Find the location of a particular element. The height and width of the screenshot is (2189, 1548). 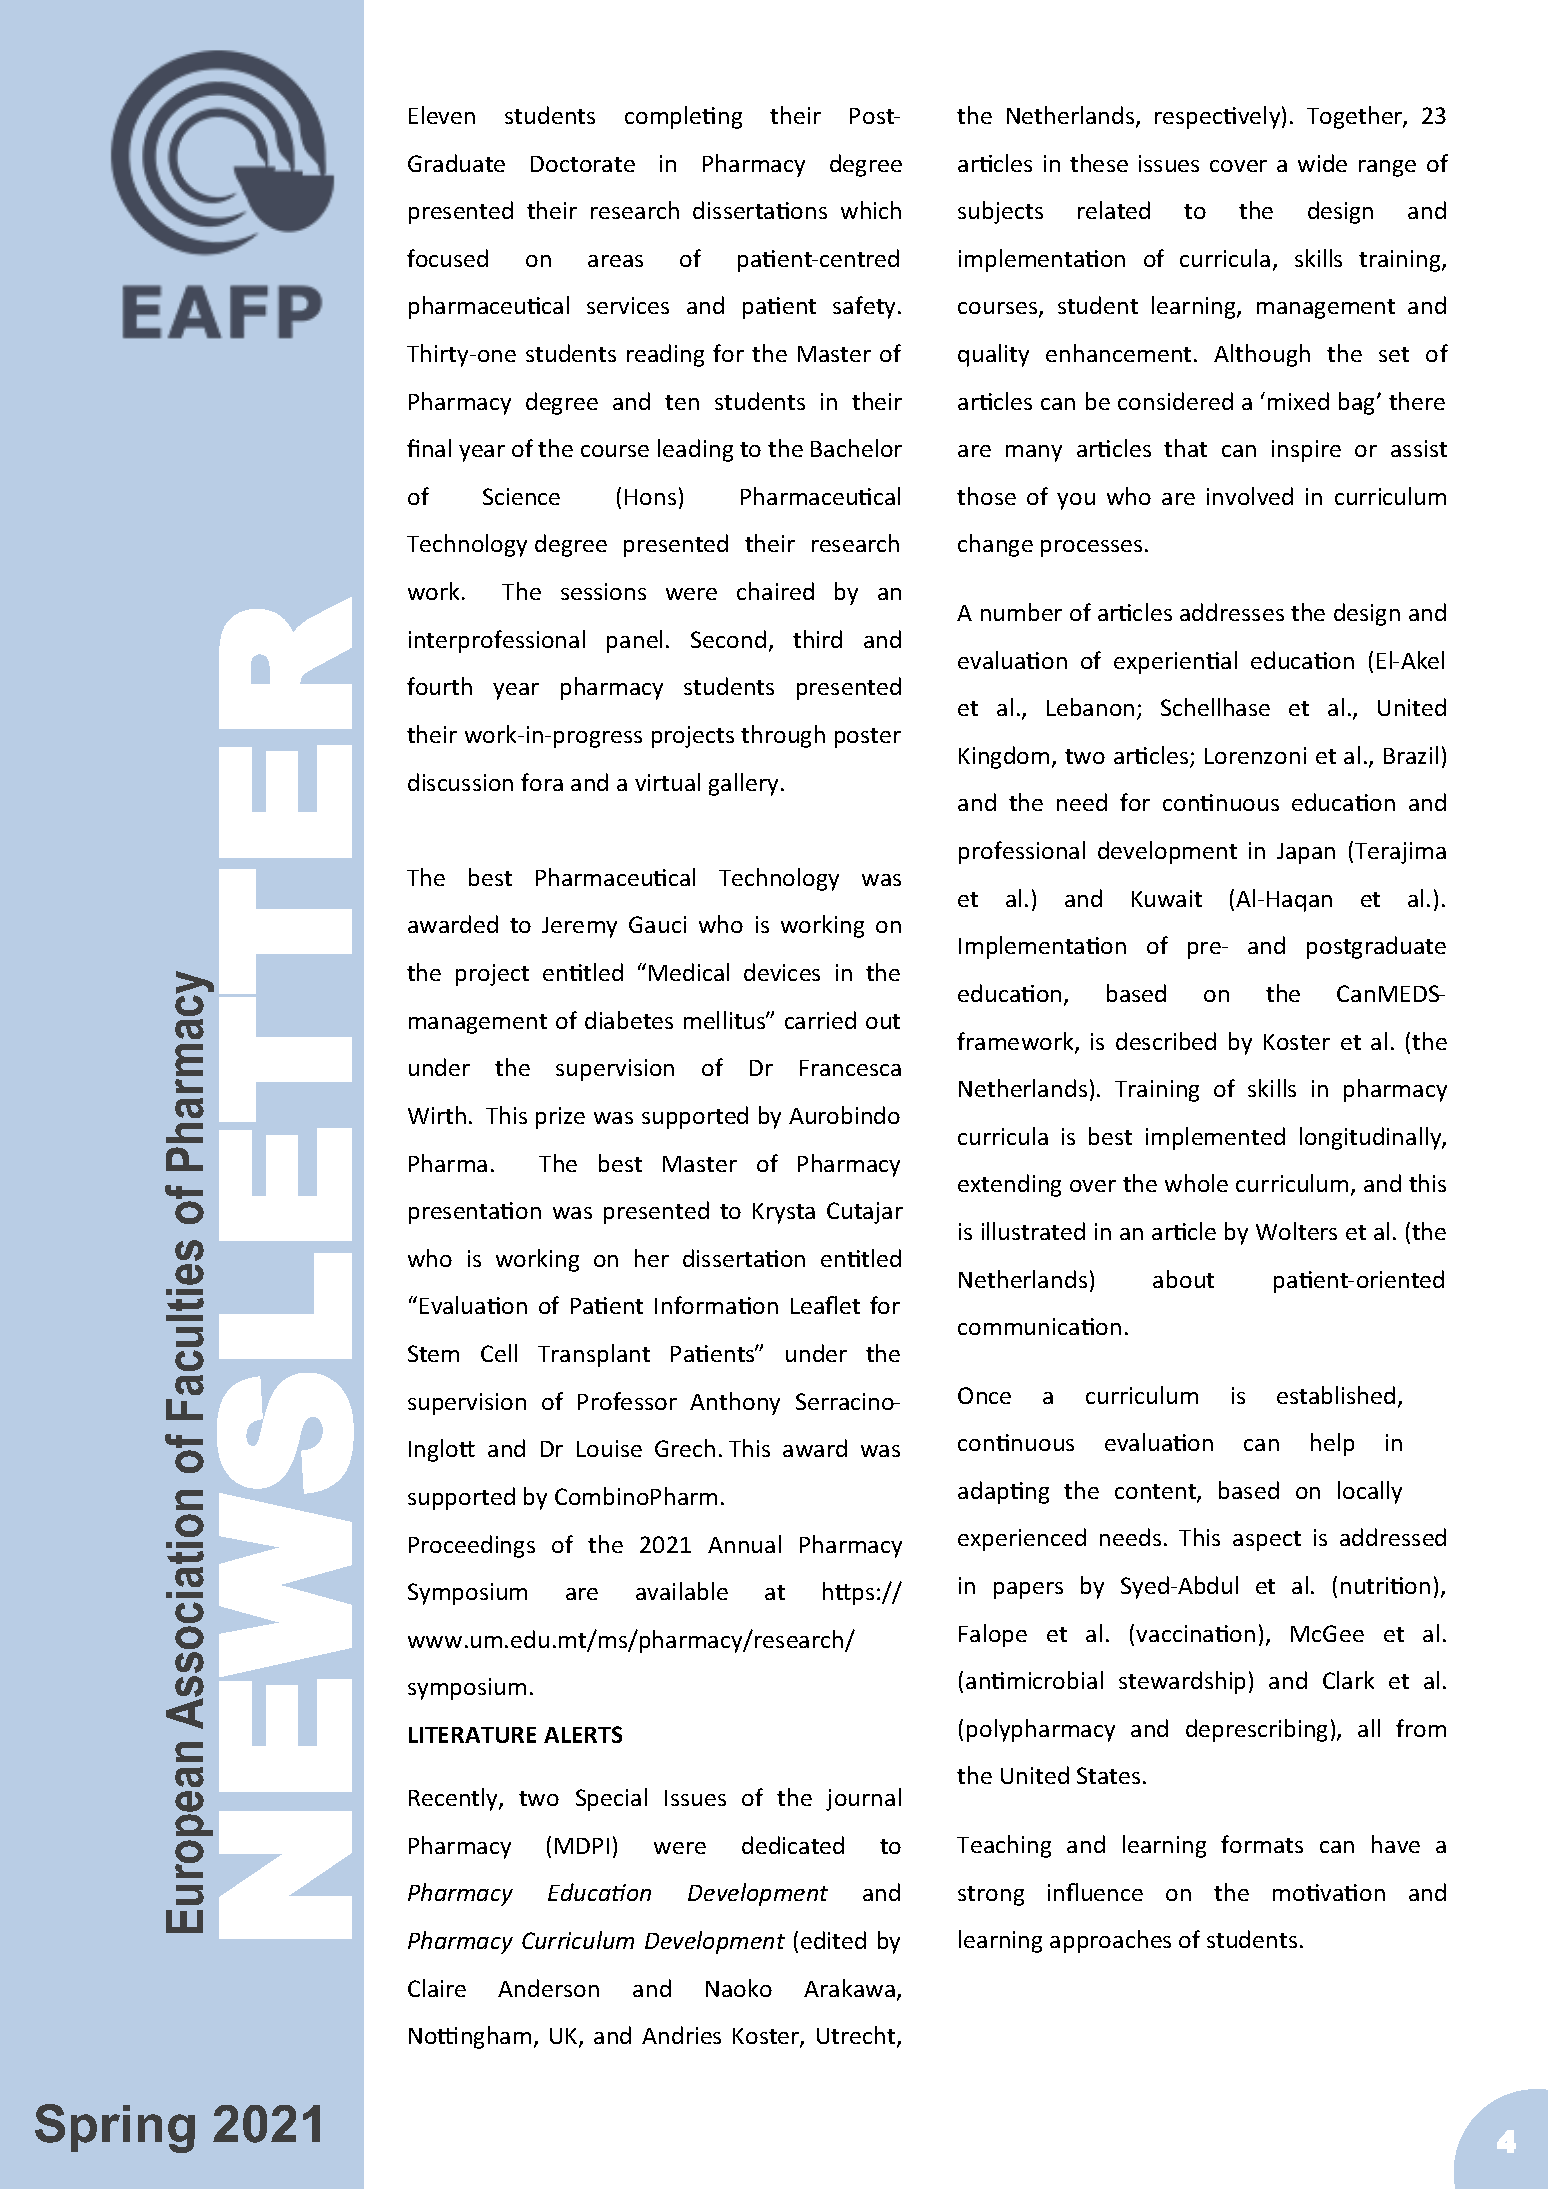

approaches is located at coordinates (1110, 1941).
